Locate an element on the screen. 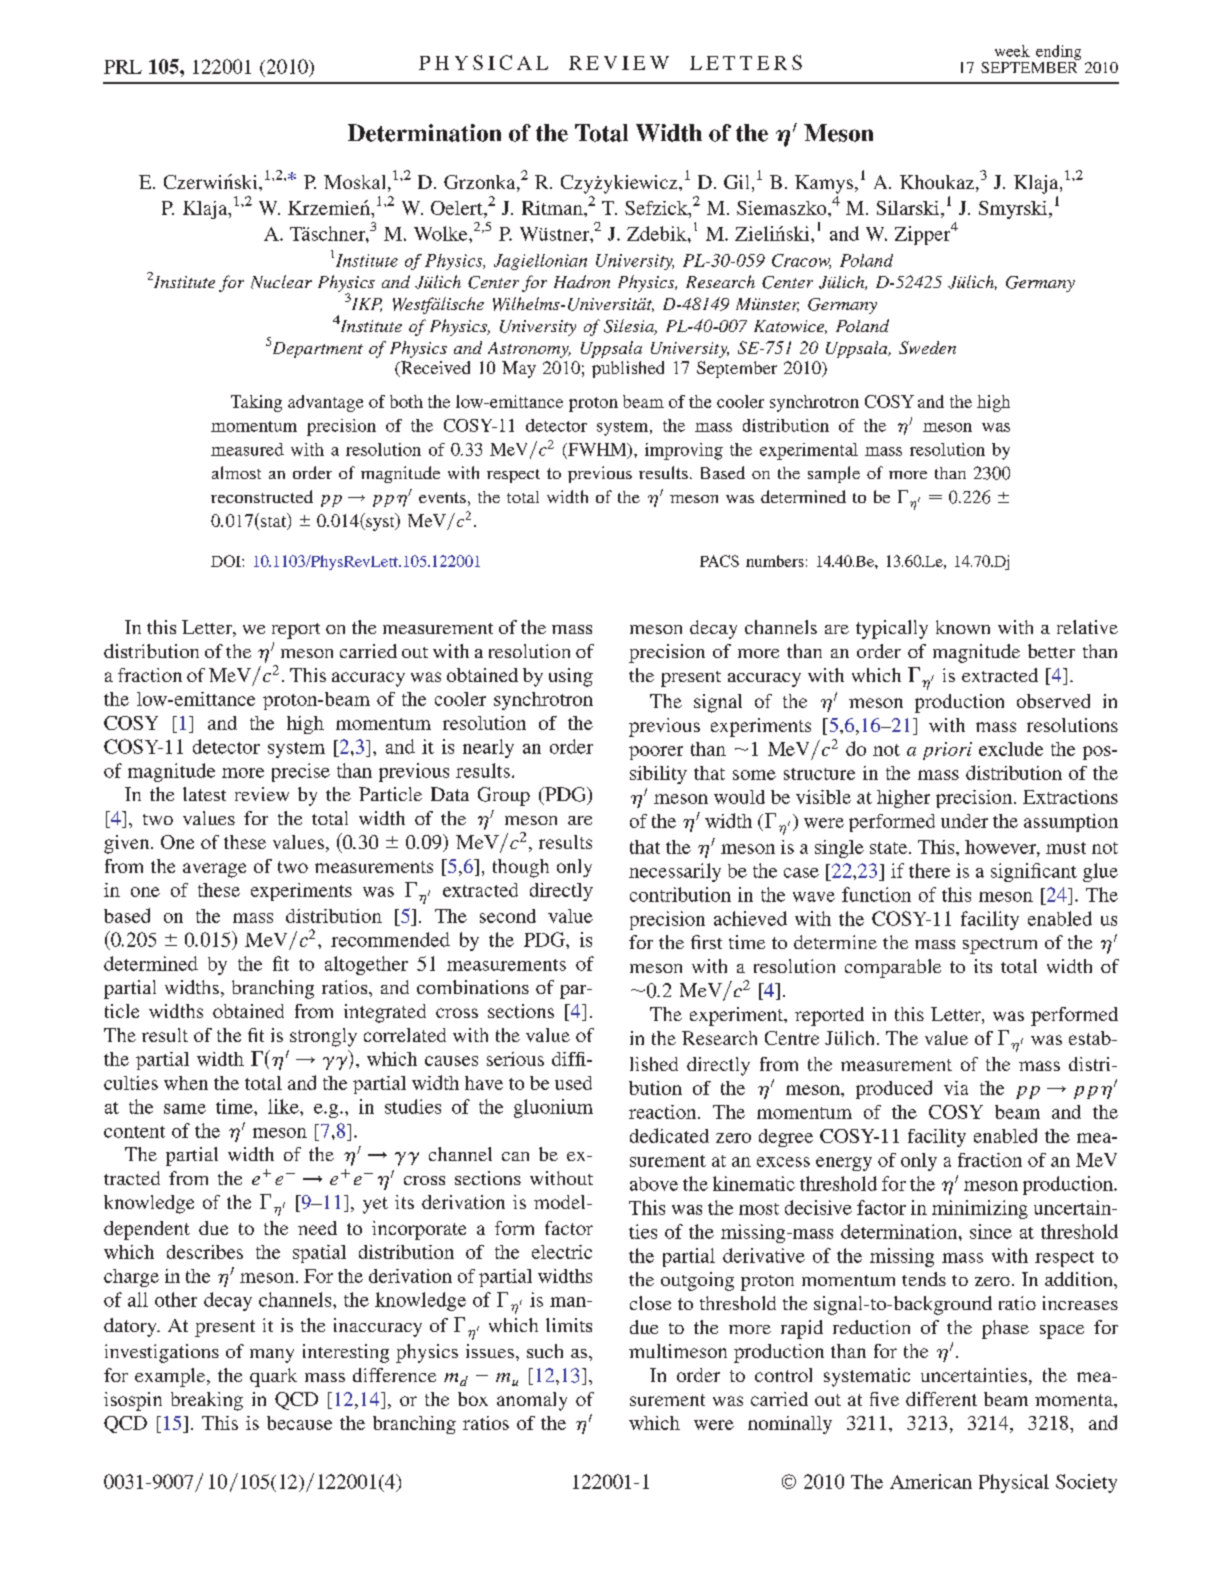 This screenshot has width=1222, height=1581. anomaly is located at coordinates (532, 1401).
